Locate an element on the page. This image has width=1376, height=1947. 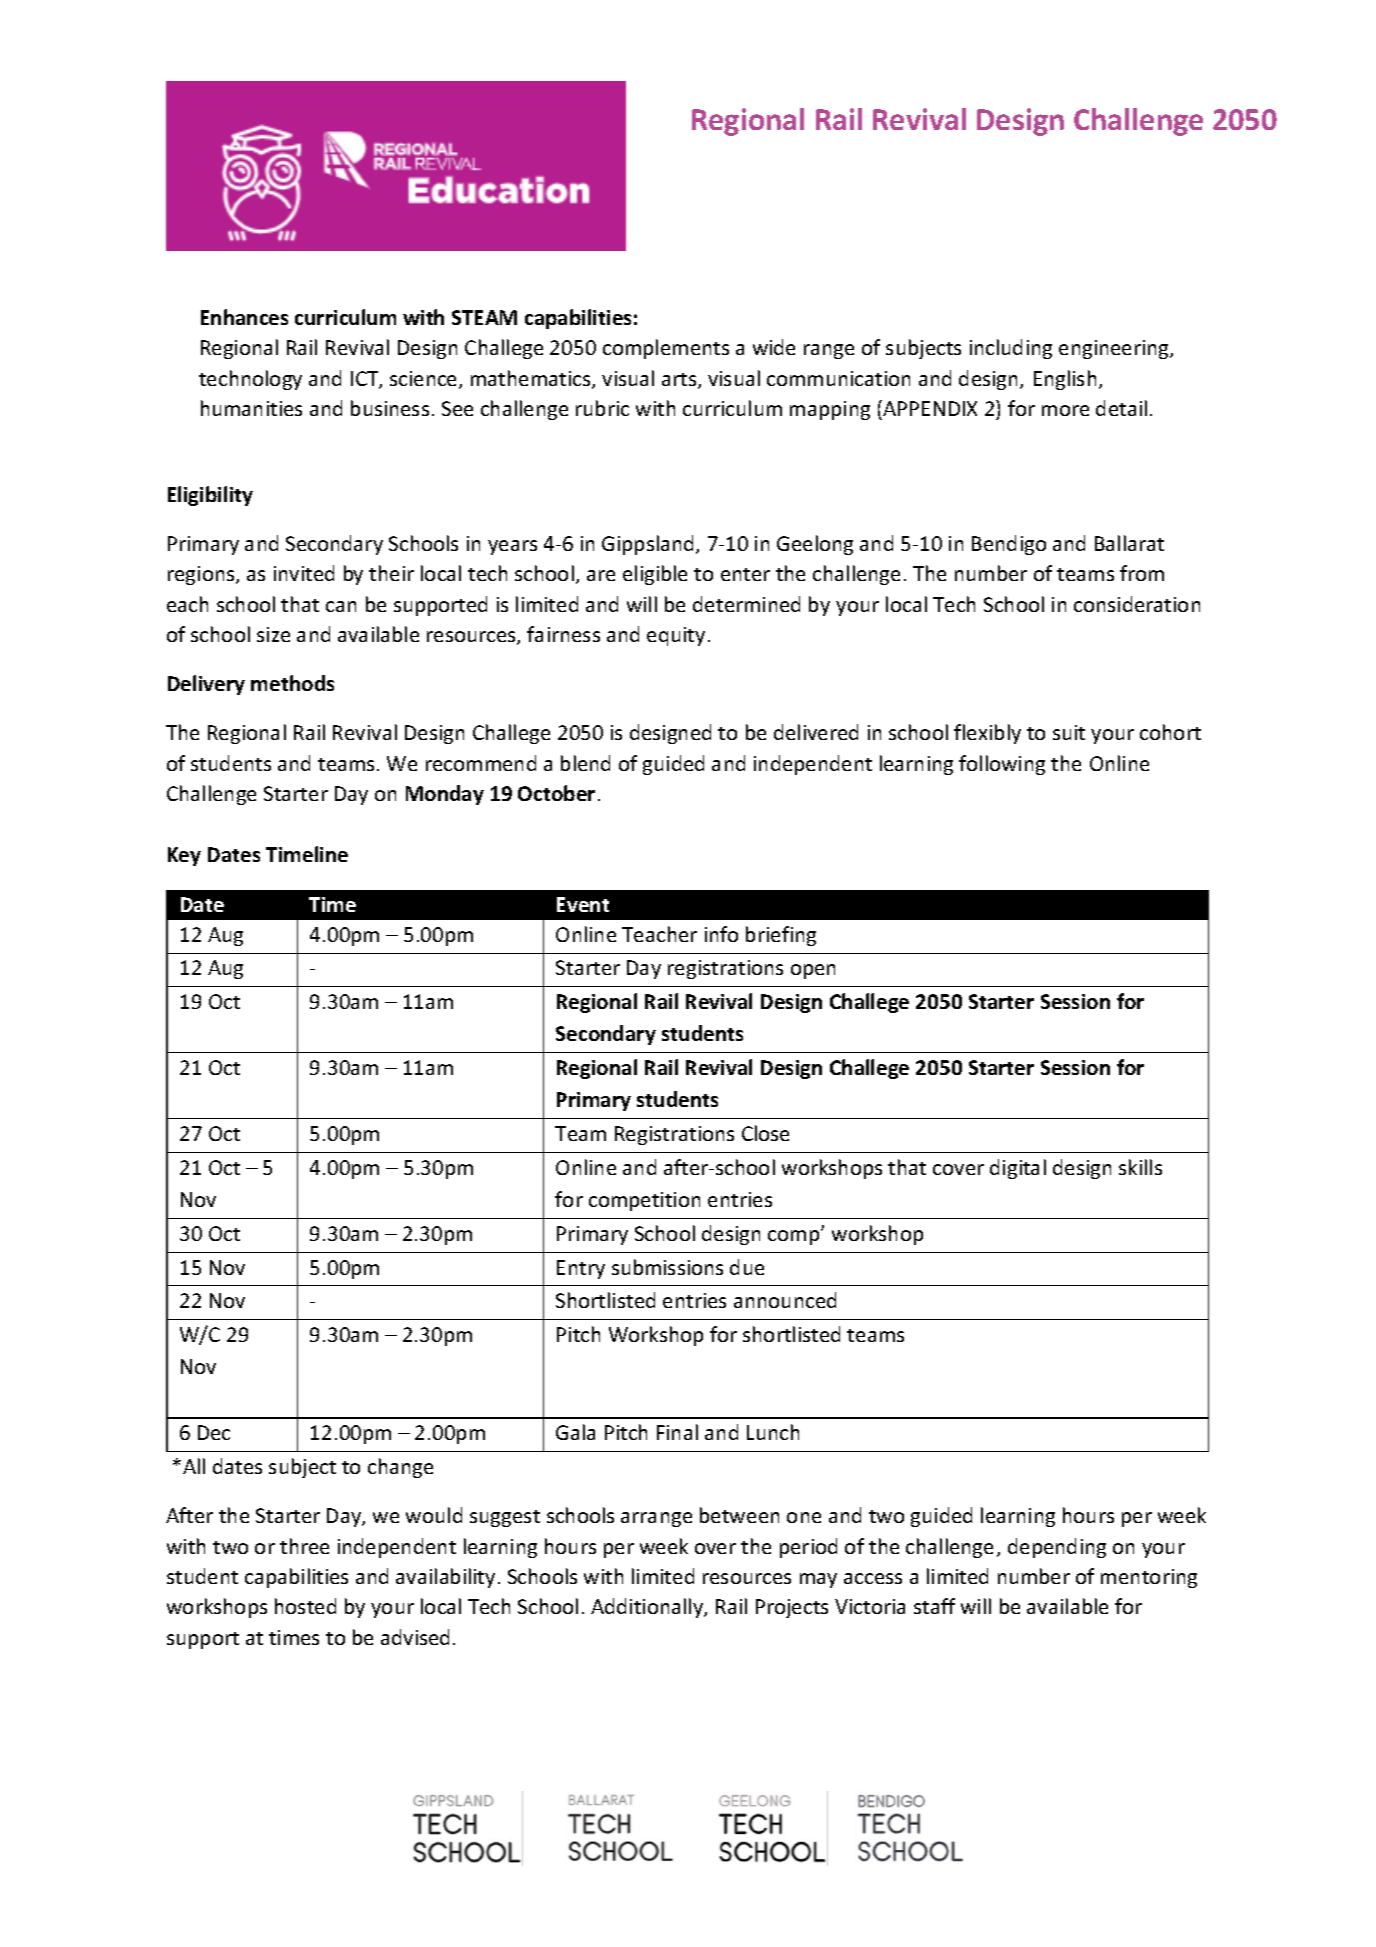
arts is located at coordinates (680, 381).
